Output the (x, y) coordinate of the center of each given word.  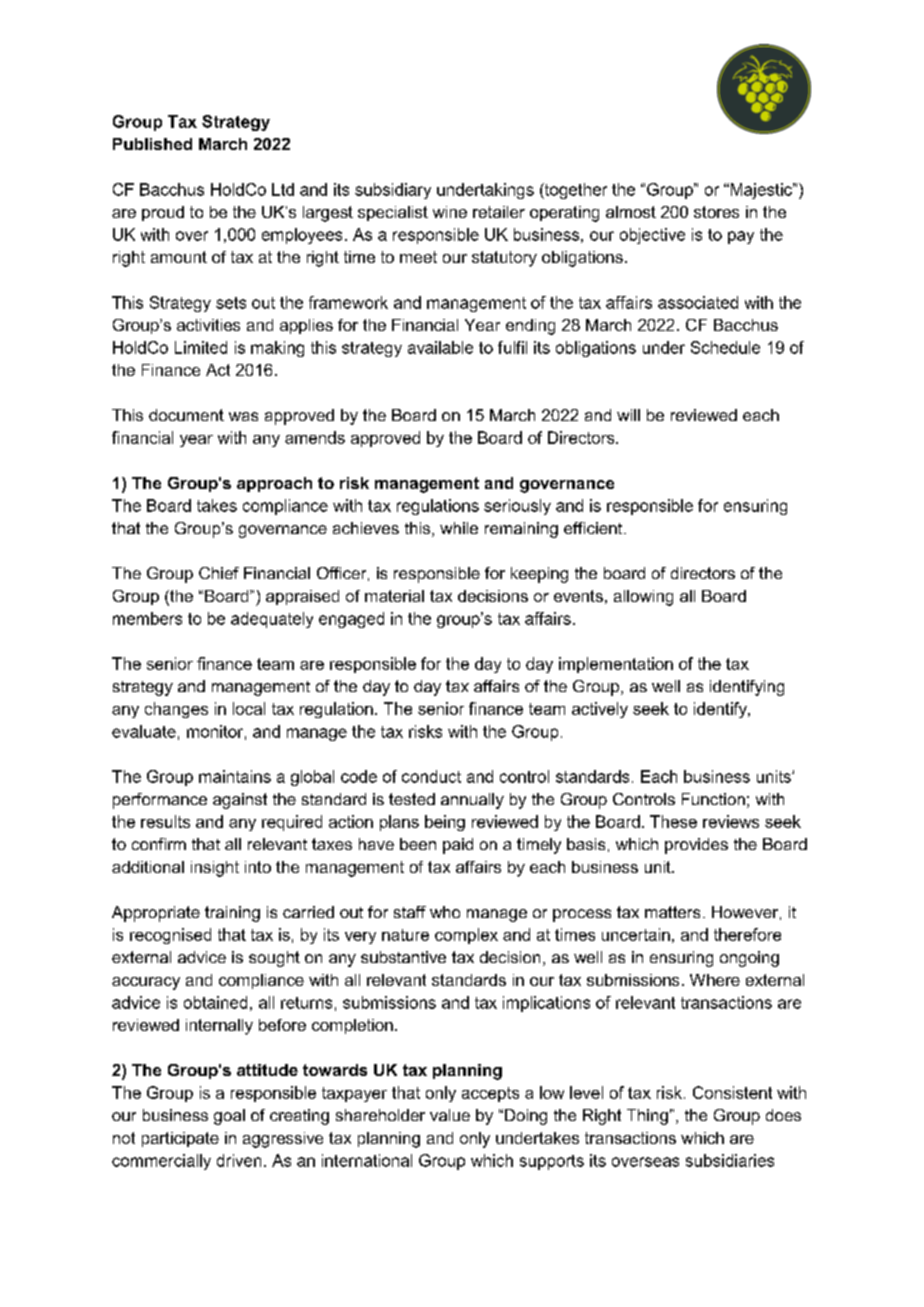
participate (180, 1139)
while (459, 528)
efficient (594, 528)
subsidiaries (730, 1160)
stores (716, 212)
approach (274, 484)
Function (713, 799)
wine (450, 212)
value (450, 1115)
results (165, 821)
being (445, 823)
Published (152, 144)
